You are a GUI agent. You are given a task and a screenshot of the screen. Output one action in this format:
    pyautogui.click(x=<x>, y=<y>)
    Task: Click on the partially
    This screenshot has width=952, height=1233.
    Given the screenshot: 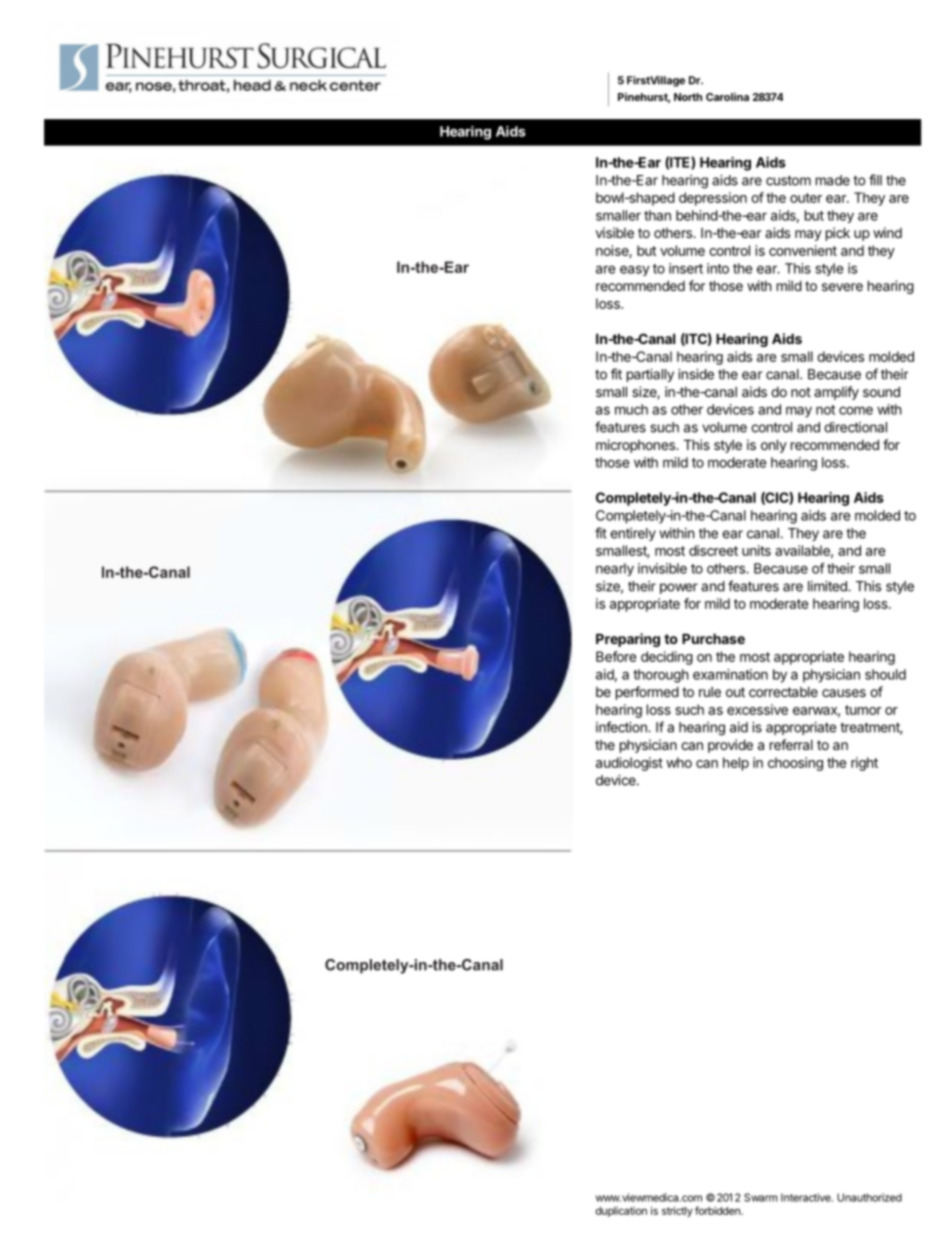 What is the action you would take?
    pyautogui.click(x=650, y=375)
